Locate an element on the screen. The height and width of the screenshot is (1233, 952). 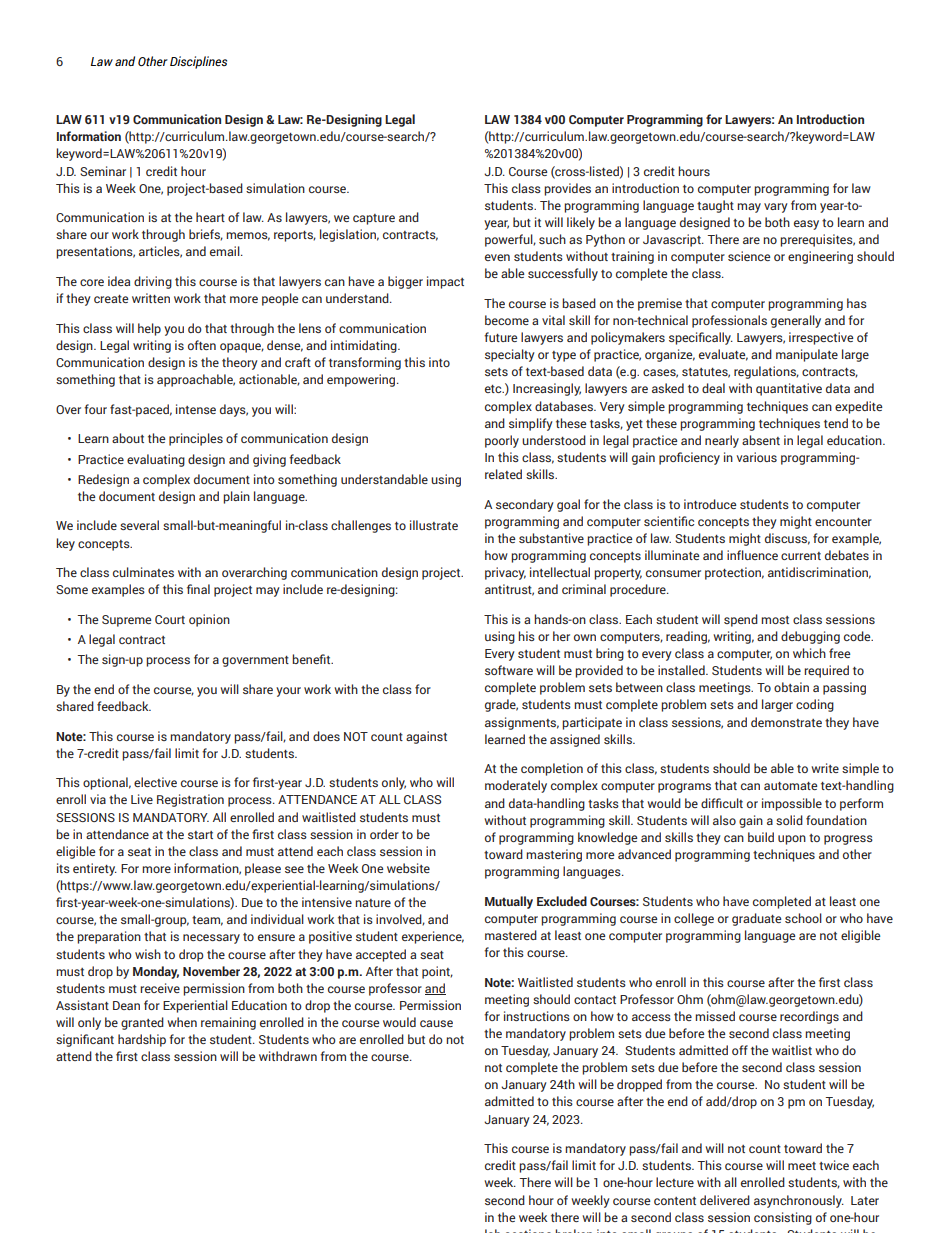
vary is located at coordinates (776, 208).
